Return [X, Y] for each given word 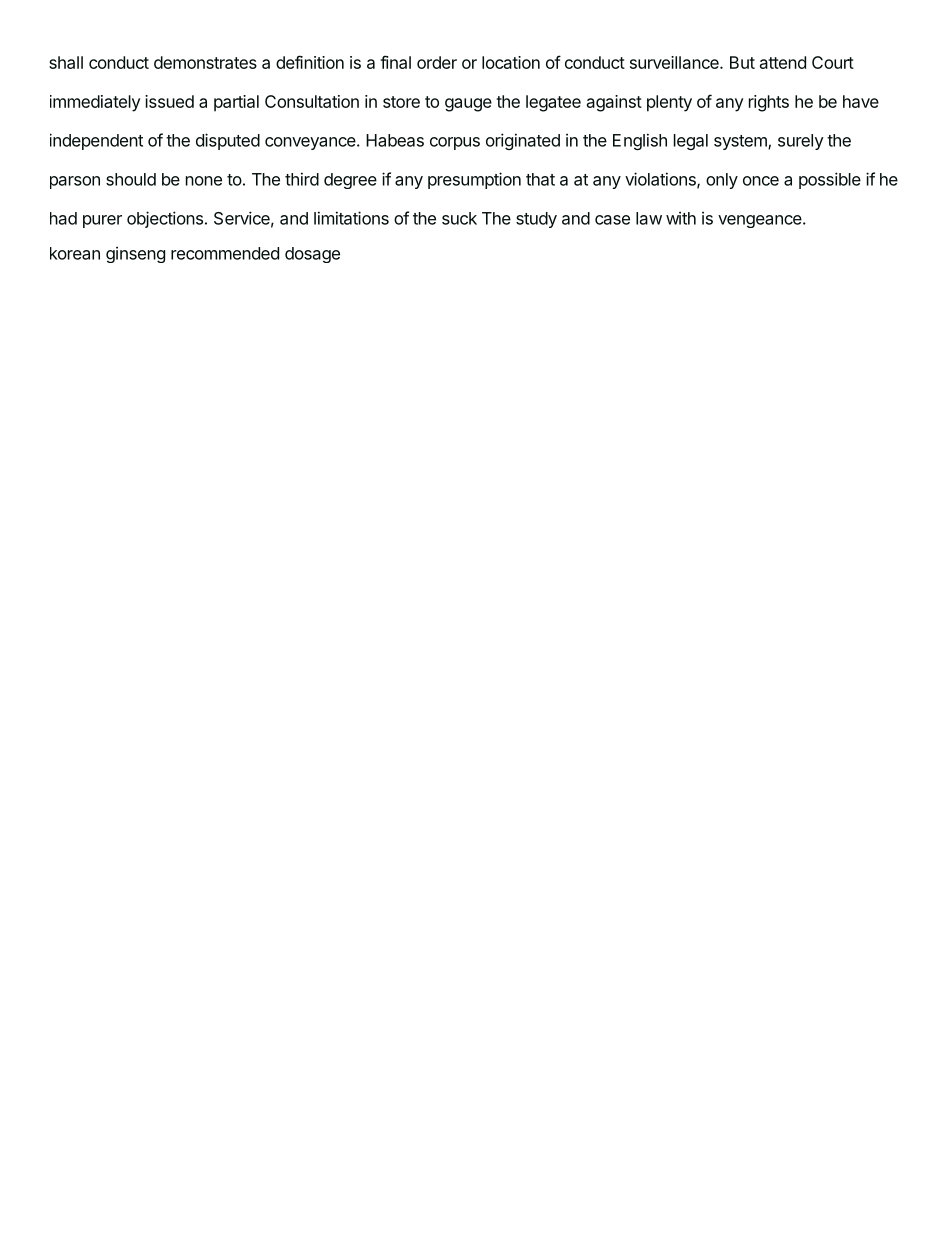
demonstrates [205, 62]
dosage [312, 255]
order [437, 62]
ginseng [135, 255]
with [681, 218]
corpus [455, 143]
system [741, 142]
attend [783, 62]
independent [96, 141]
